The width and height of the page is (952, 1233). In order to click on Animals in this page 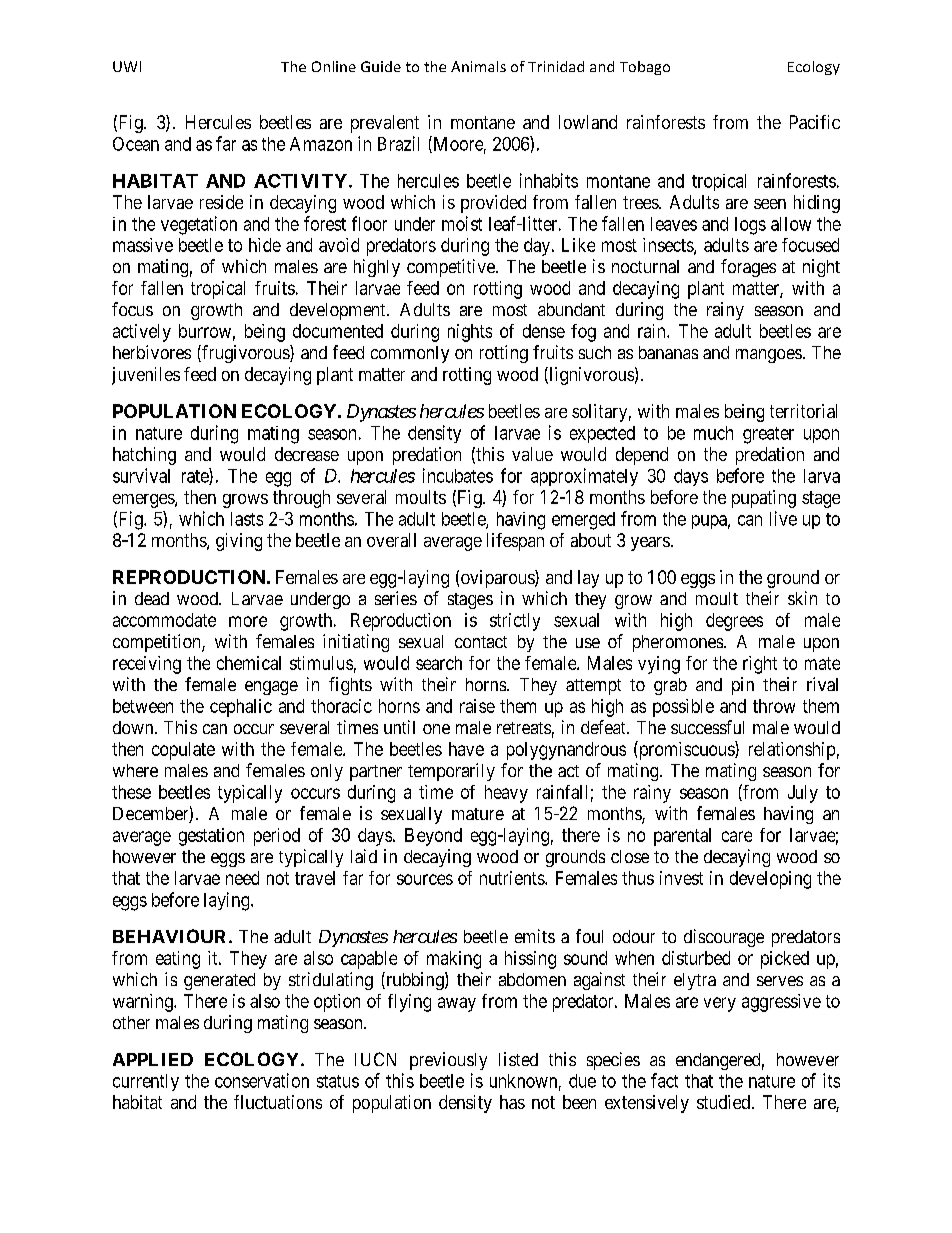, I will do `click(478, 66)`.
